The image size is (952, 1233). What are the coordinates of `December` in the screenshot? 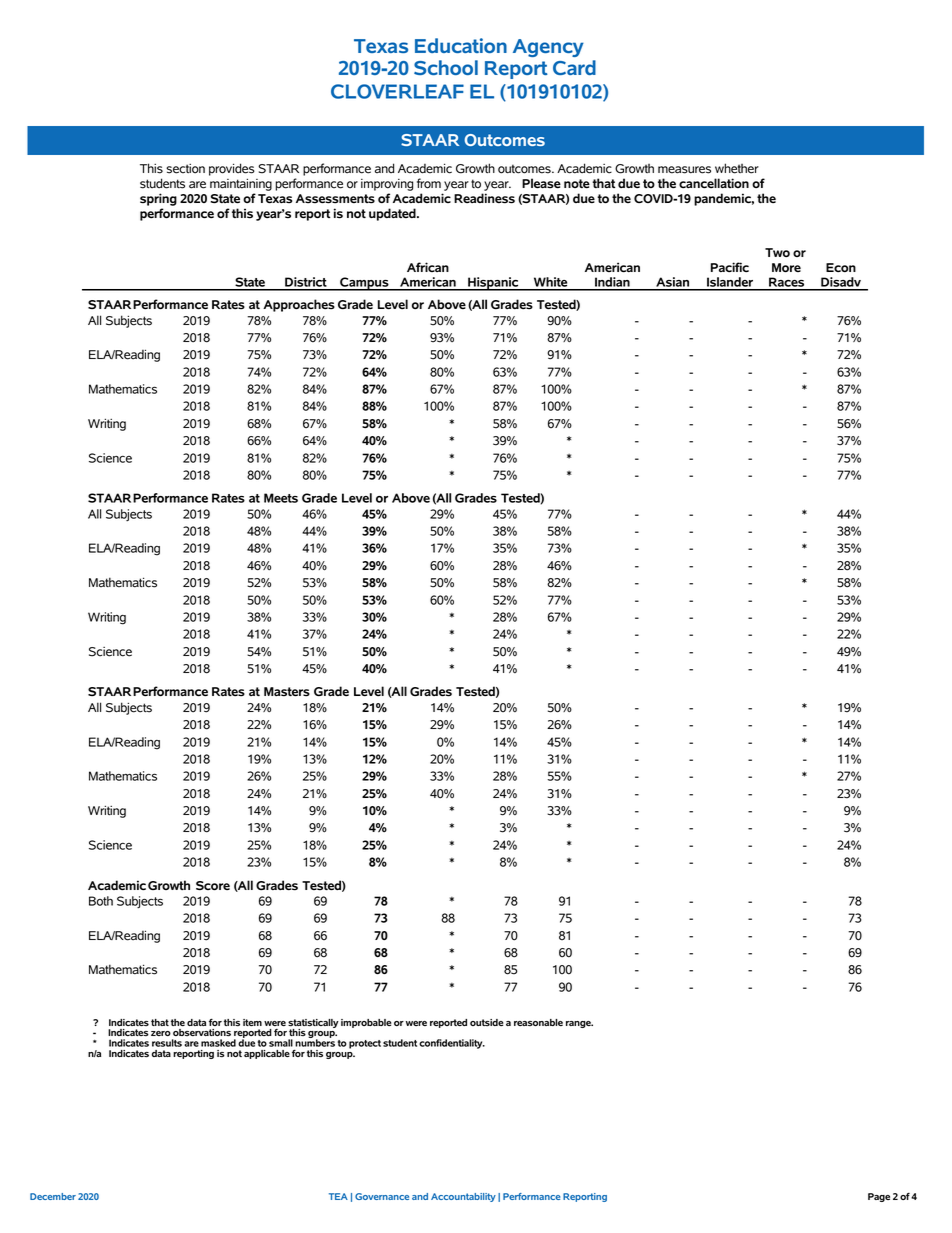 It's located at (53, 1196).
